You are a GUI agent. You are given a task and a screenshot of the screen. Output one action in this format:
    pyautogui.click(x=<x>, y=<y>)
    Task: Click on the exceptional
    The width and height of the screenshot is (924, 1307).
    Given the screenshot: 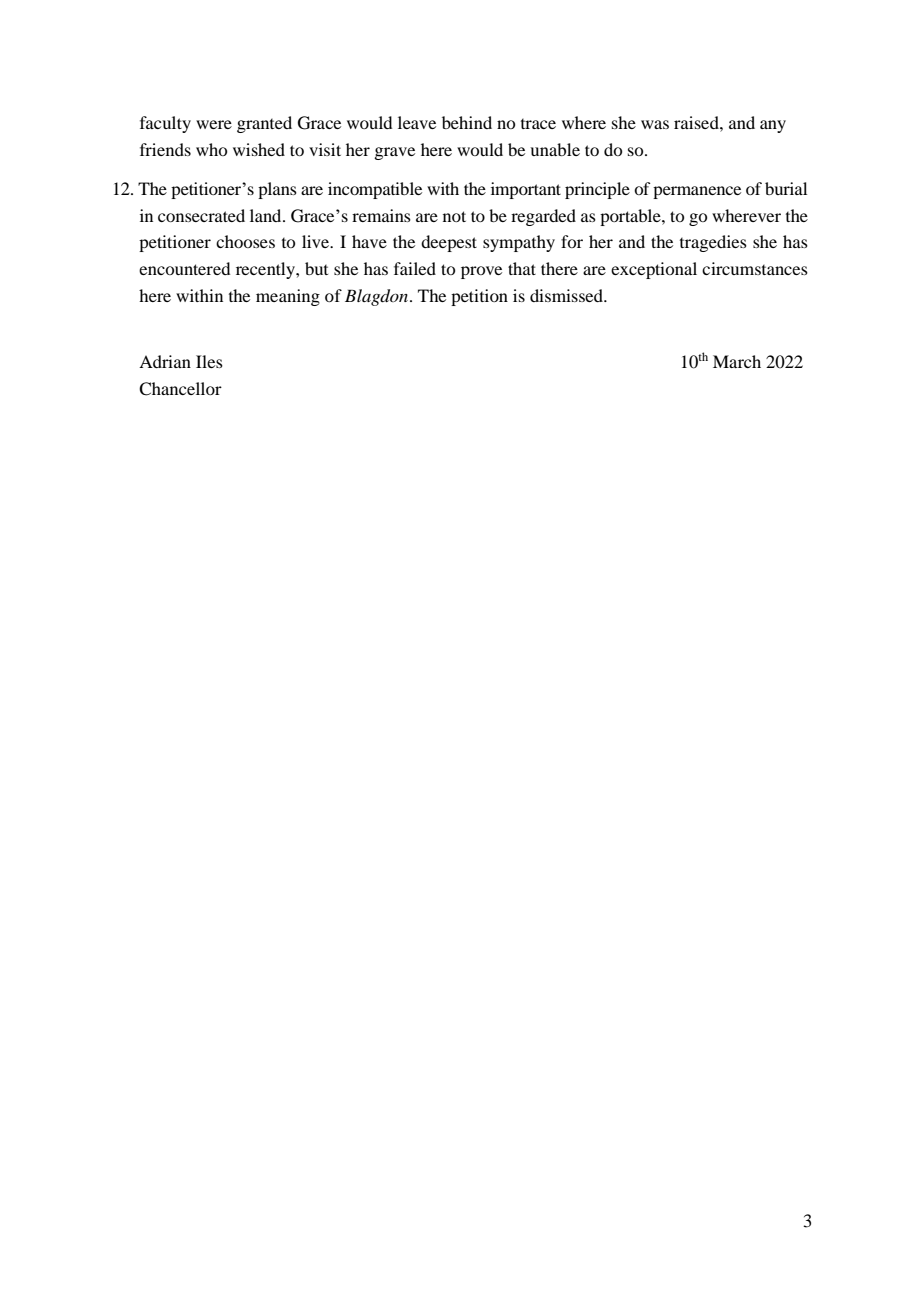 What is the action you would take?
    pyautogui.click(x=654, y=270)
